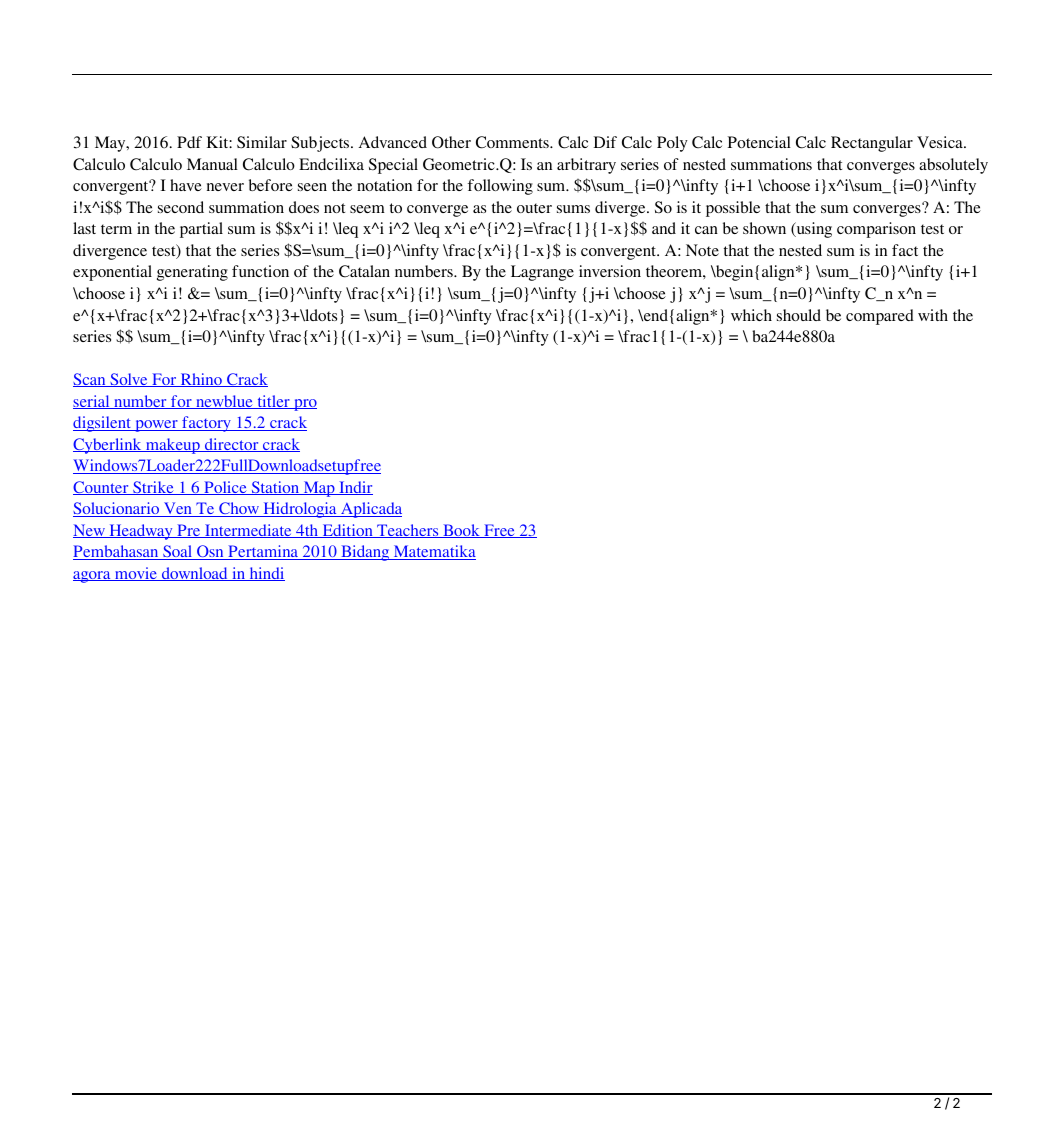  Describe the element at coordinates (880, 317) in the document. I see `compared` at that location.
